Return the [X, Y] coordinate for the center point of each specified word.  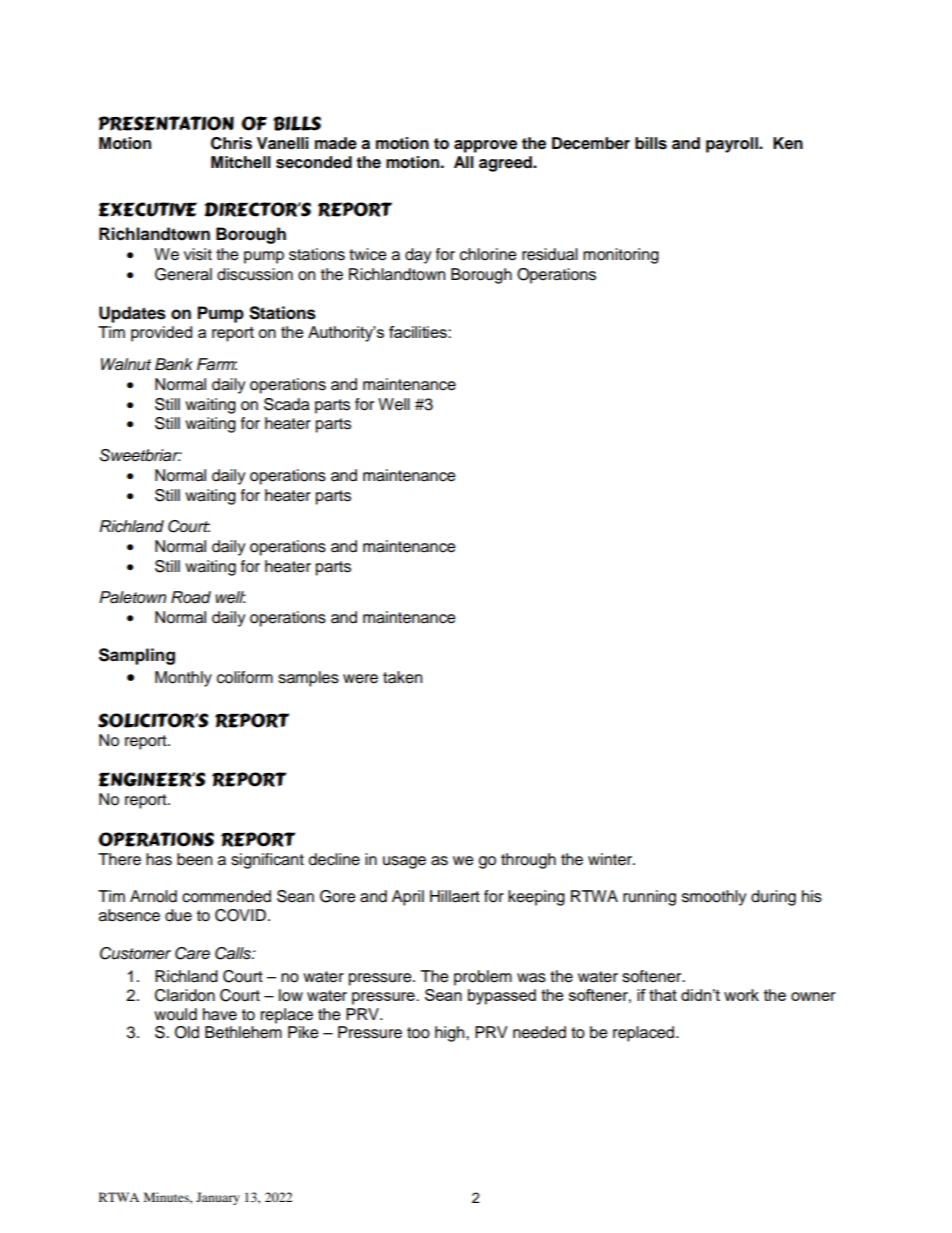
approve [485, 146]
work [741, 995]
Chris [231, 143]
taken [402, 677]
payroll [733, 145]
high [451, 1034]
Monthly [183, 679]
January [218, 1198]
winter [611, 859]
